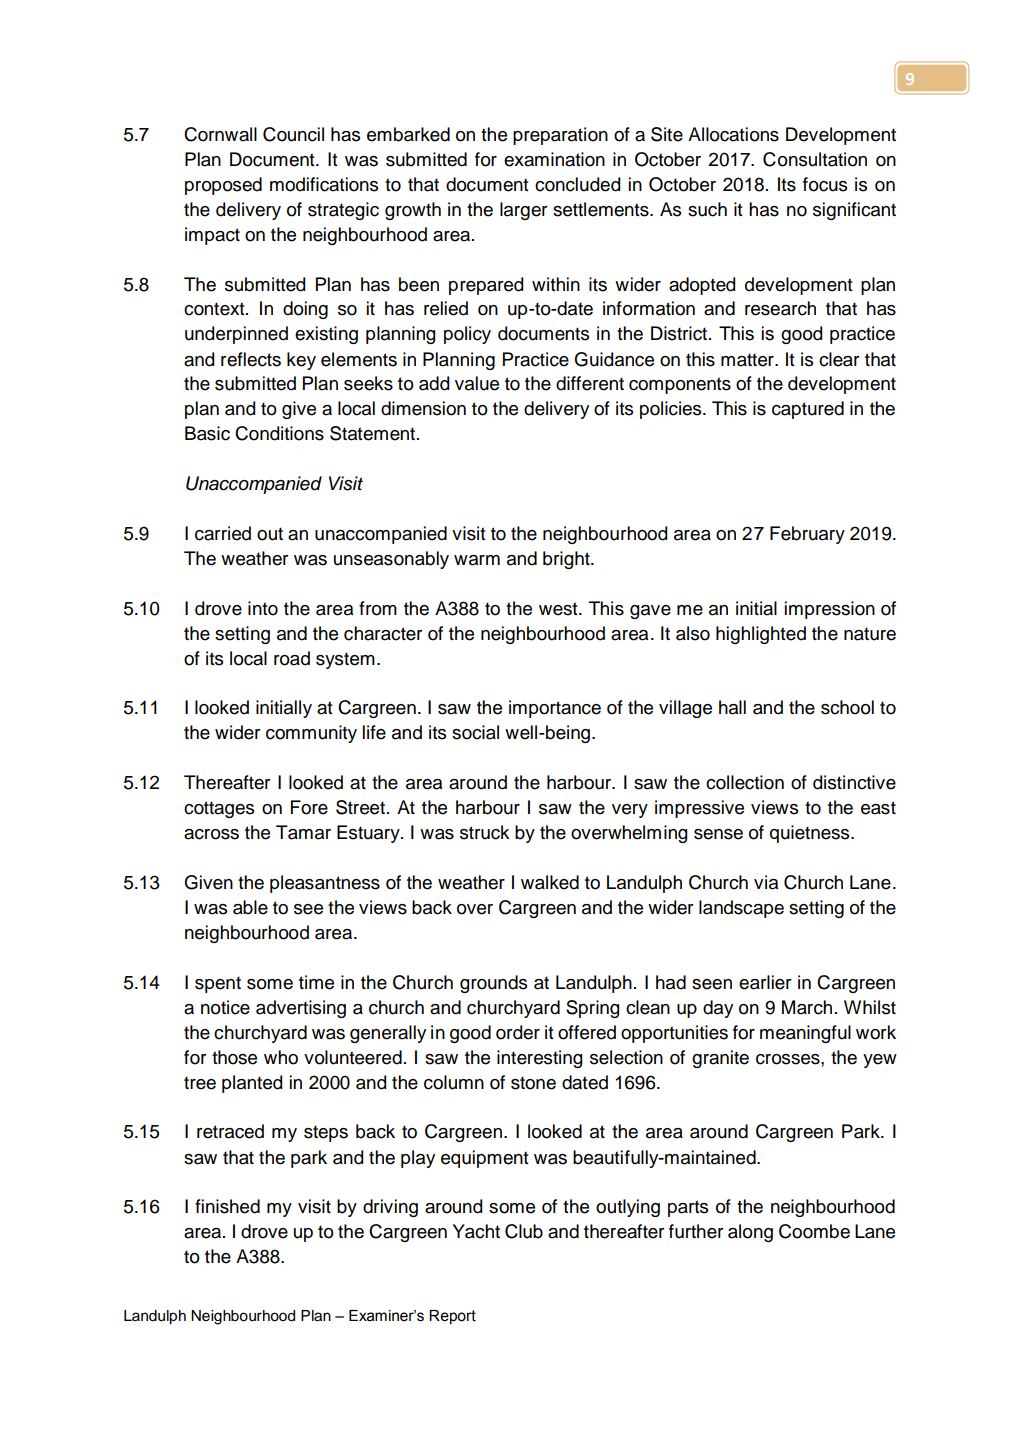 Image resolution: width=1020 pixels, height=1443 pixels. Describe the element at coordinates (281, 1057) in the image. I see `who` at that location.
